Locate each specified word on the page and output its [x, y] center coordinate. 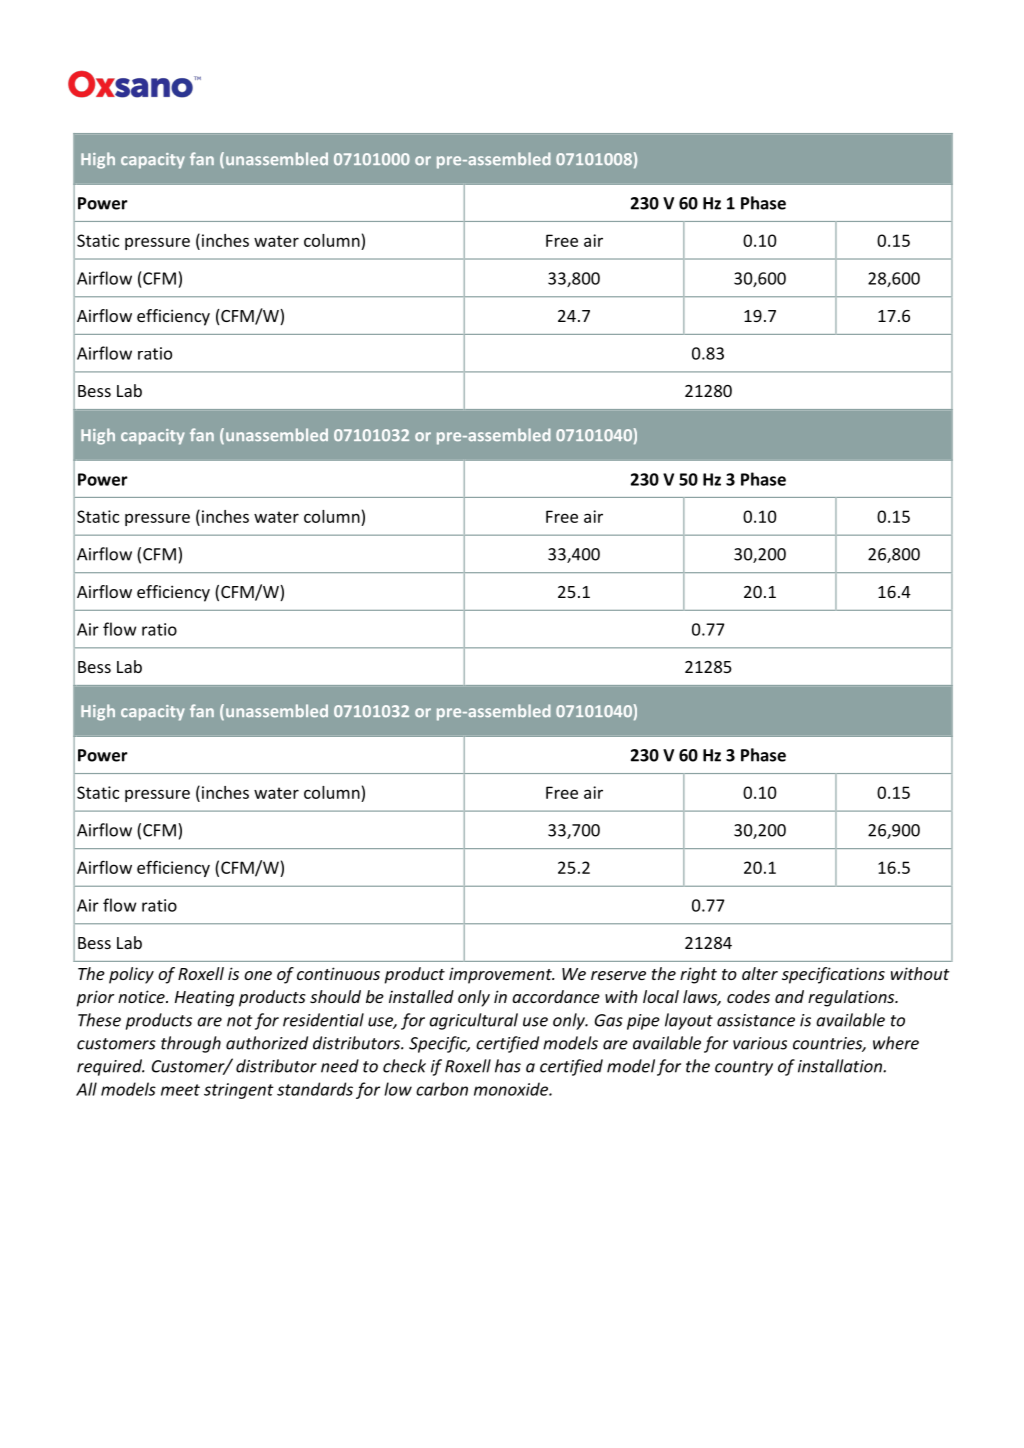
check [404, 1066]
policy [131, 975]
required [110, 1067]
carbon [442, 1089]
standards [315, 1089]
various [760, 1043]
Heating [204, 998]
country [744, 1068]
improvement [501, 975]
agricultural [473, 1021]
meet [180, 1090]
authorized [267, 1043]
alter [760, 973]
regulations [852, 998]
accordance [556, 996]
